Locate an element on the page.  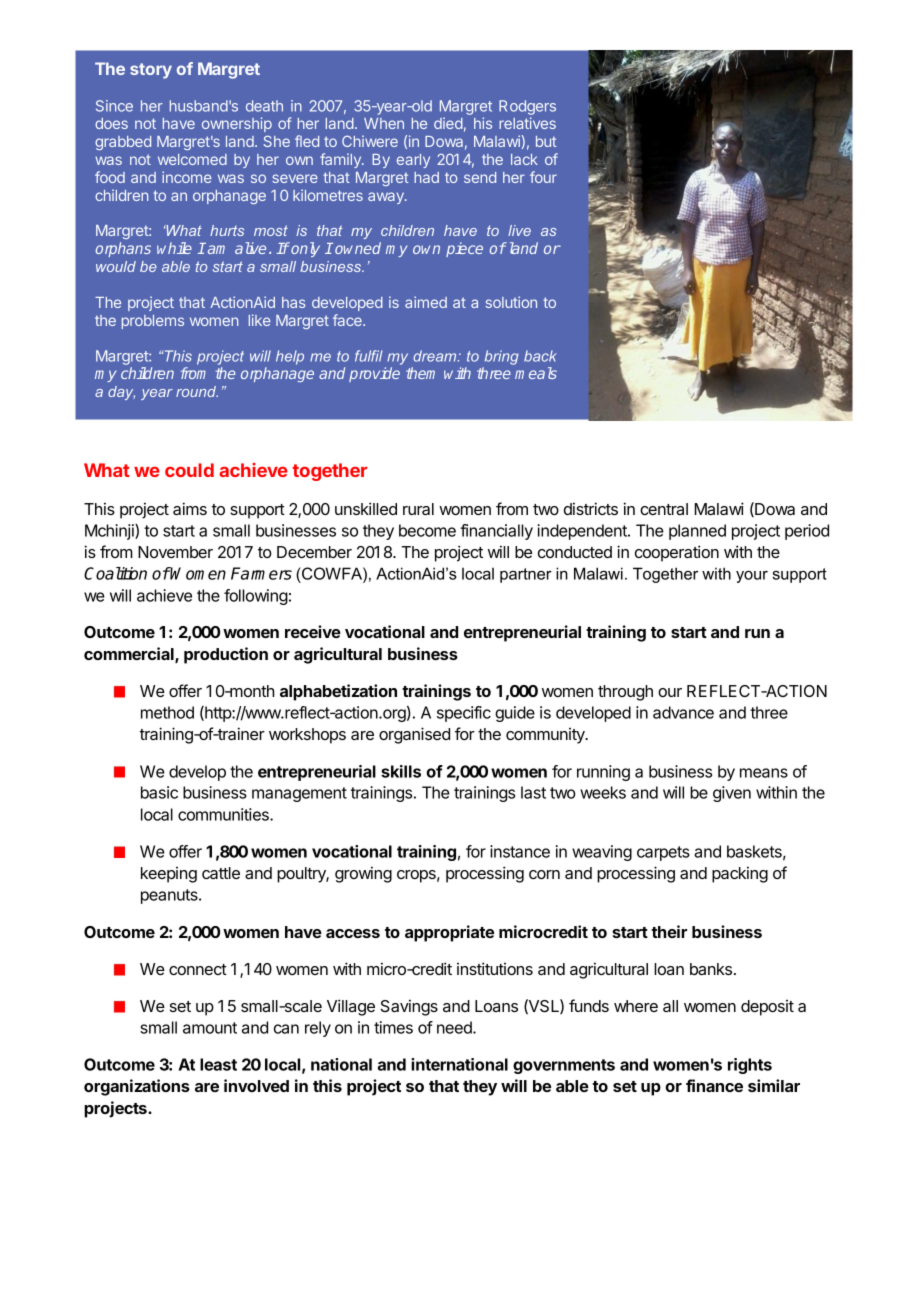
least is located at coordinates (218, 1064).
